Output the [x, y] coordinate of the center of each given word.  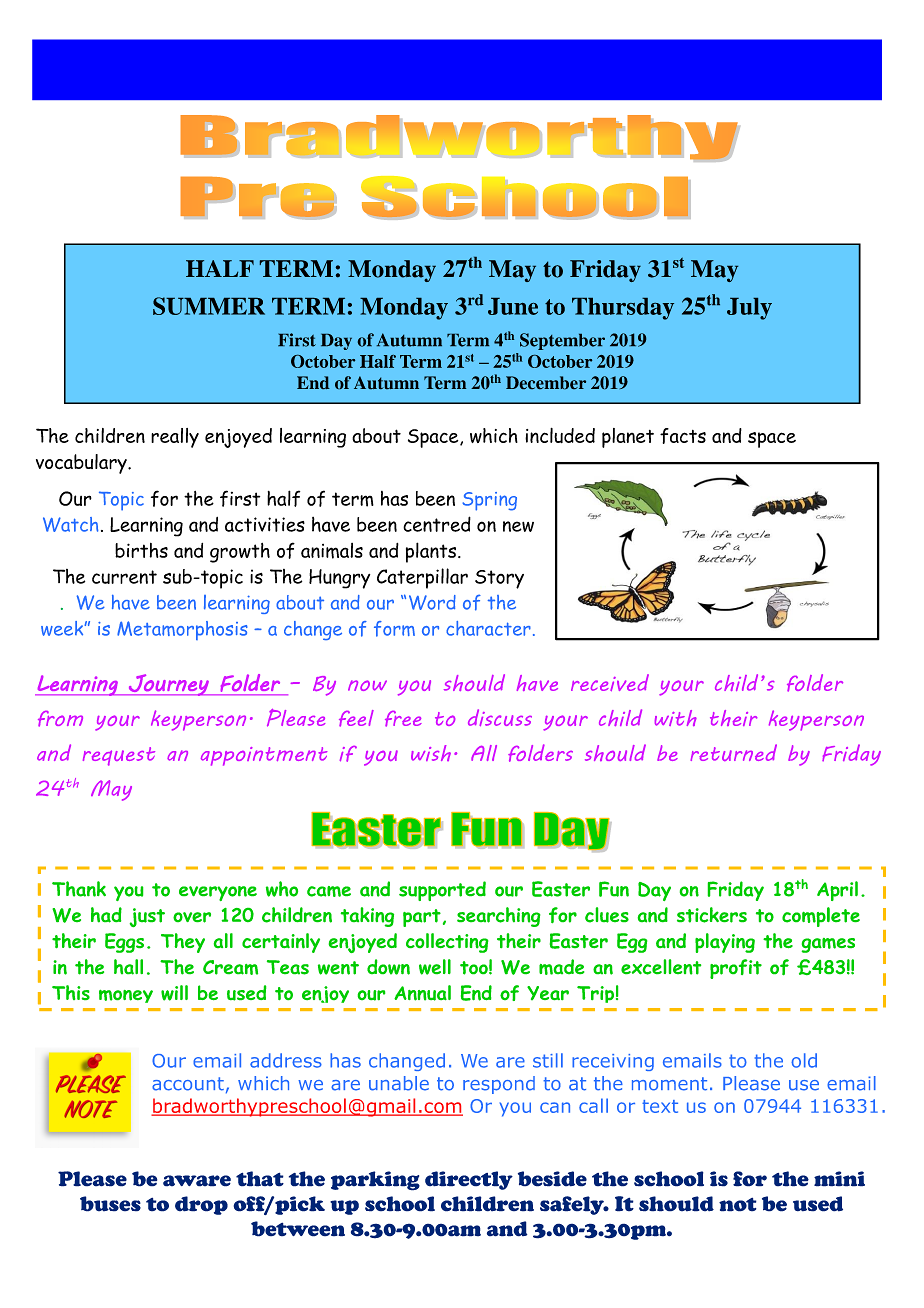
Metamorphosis [182, 630]
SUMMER [209, 306]
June [513, 306]
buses [110, 1204]
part [422, 918]
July [749, 309]
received [610, 682]
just [147, 917]
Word [432, 602]
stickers [712, 915]
